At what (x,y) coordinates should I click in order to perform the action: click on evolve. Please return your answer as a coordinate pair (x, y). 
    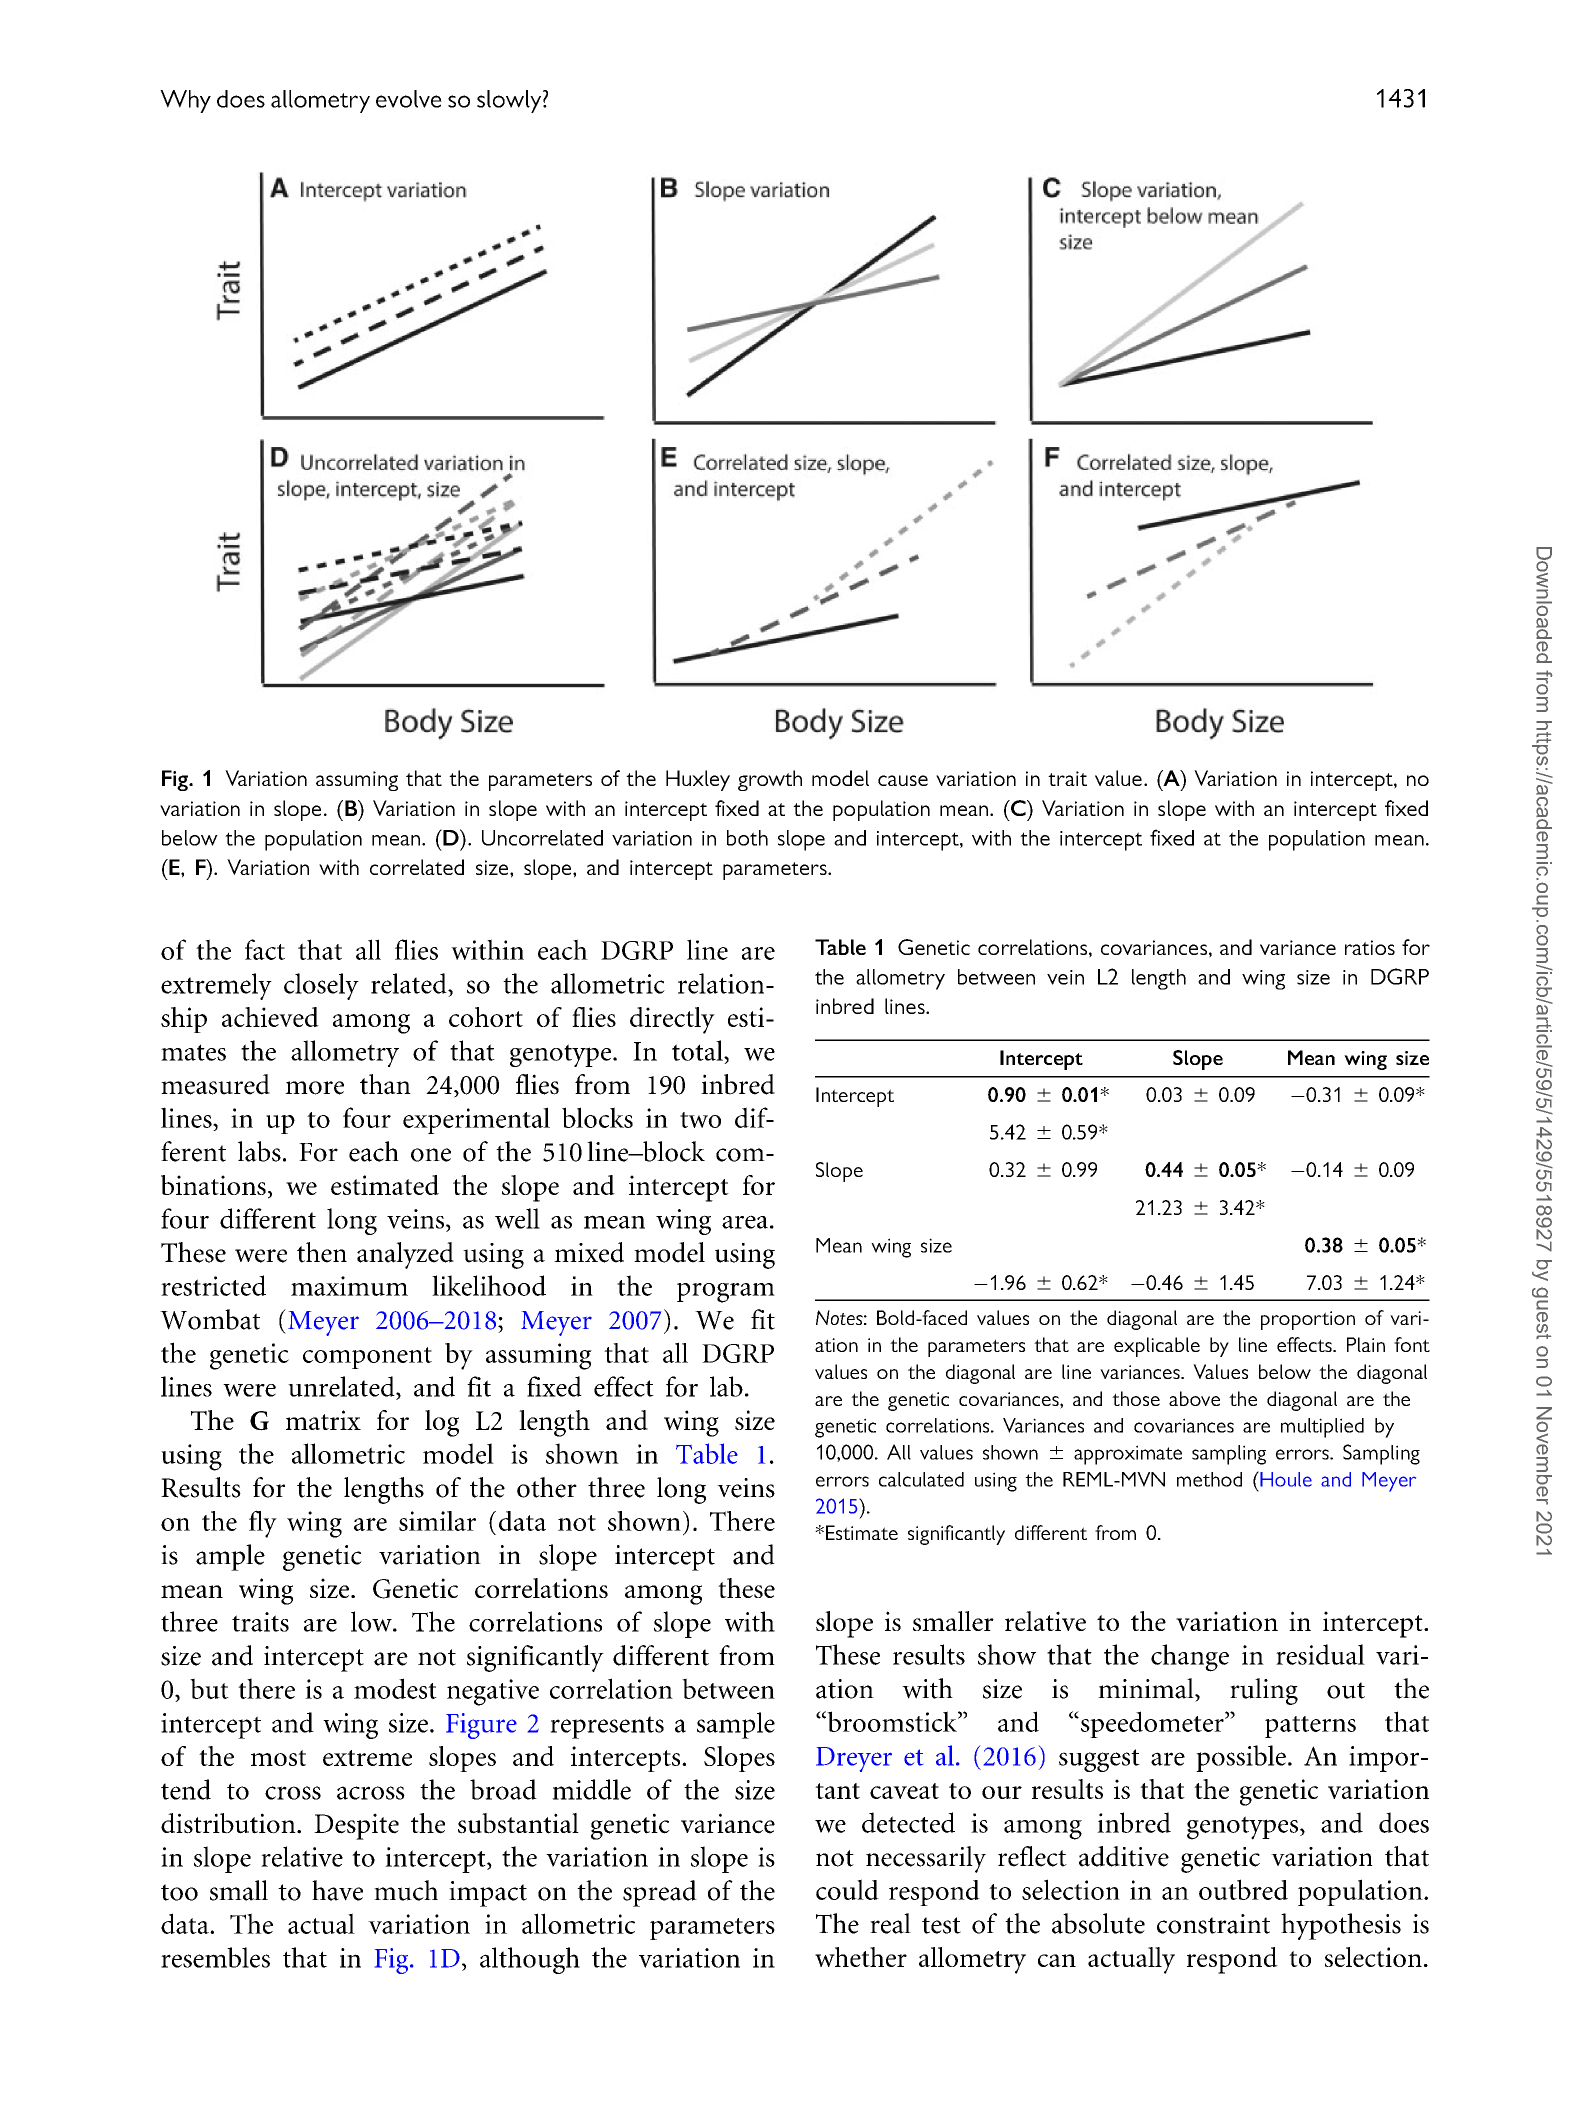
    Looking at the image, I should click on (409, 99).
